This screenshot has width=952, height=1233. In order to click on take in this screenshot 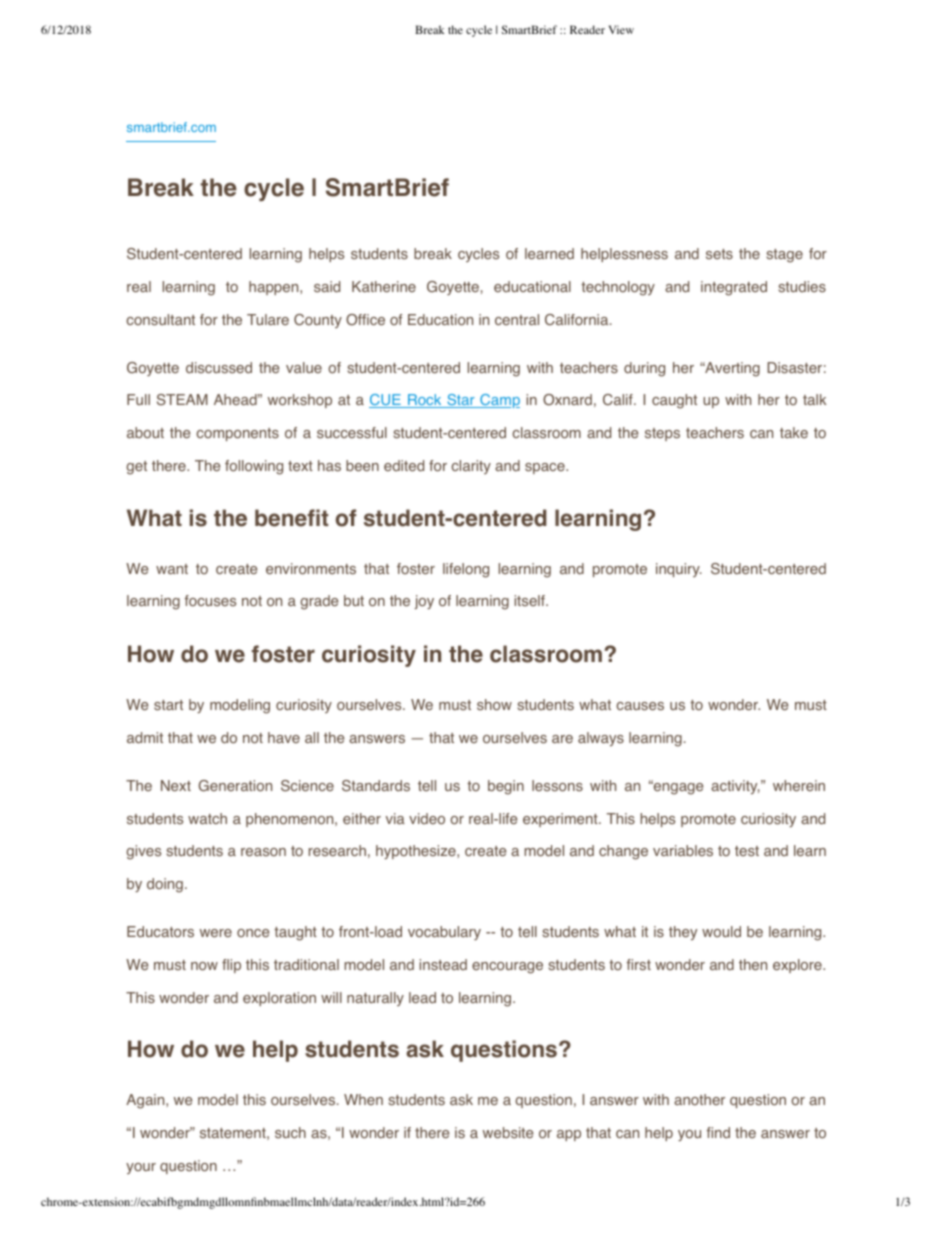, I will do `click(794, 432)`.
